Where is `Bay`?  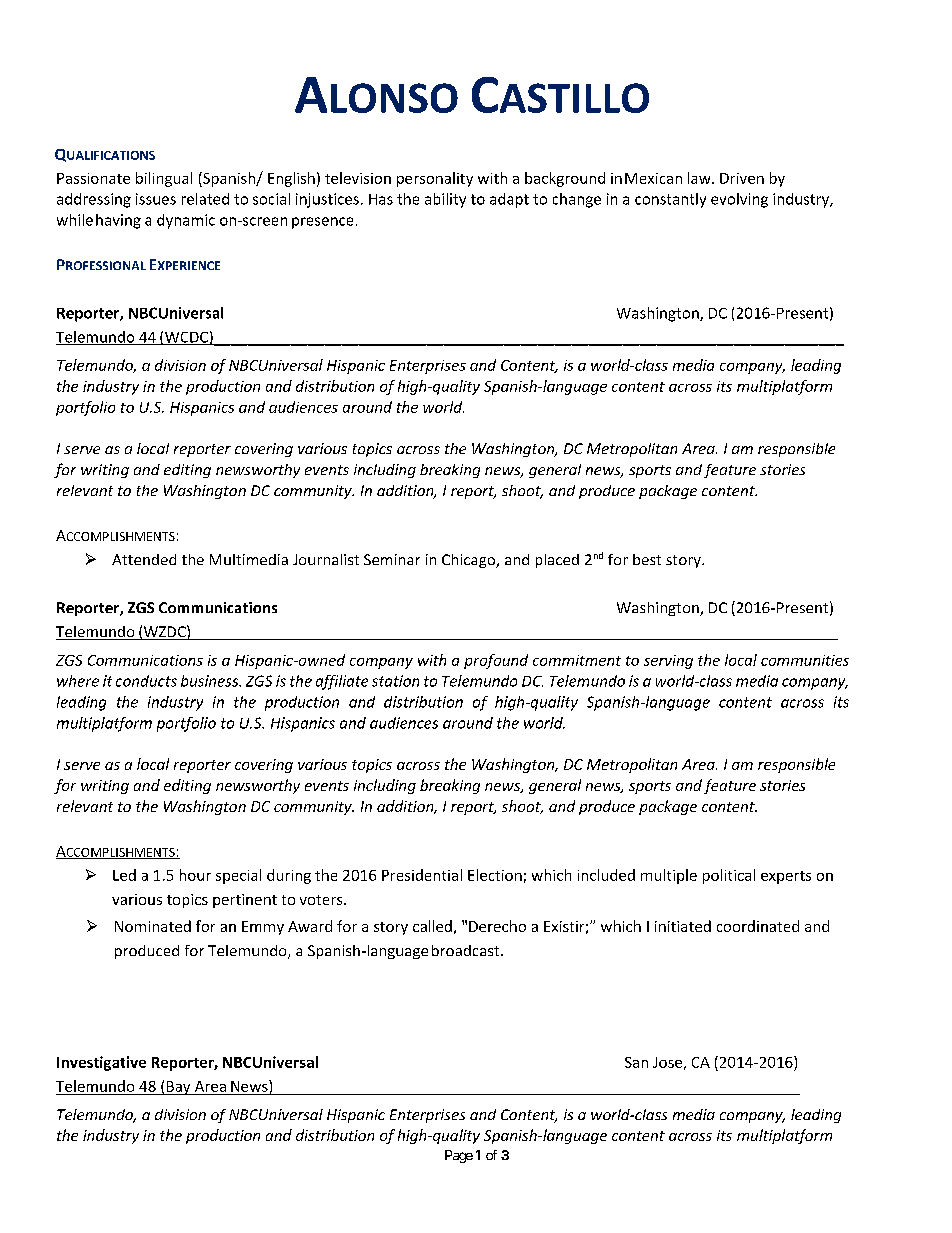
Bay is located at coordinates (178, 1088).
